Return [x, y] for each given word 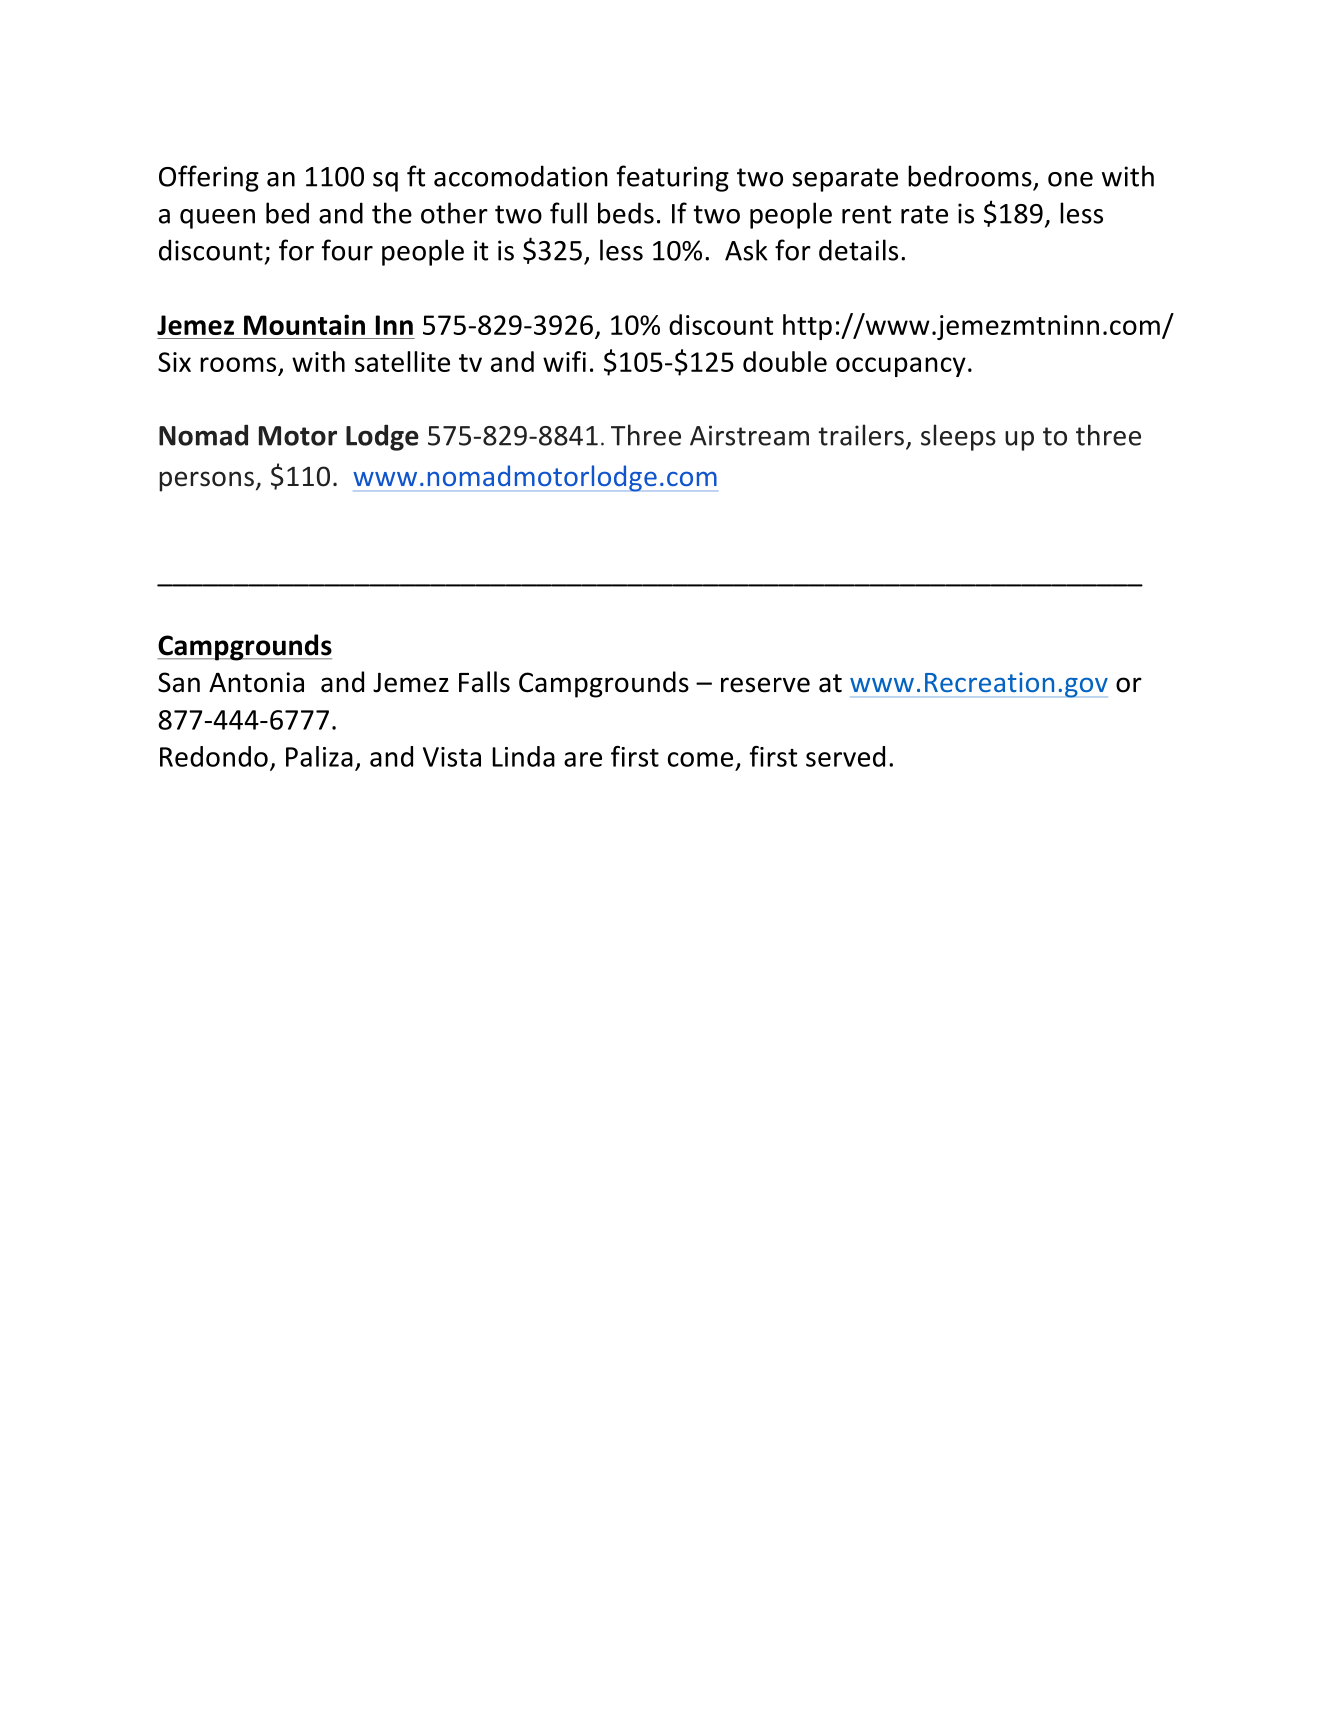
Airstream [749, 435]
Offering [209, 178]
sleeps [958, 437]
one [1070, 179]
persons [206, 481]
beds [626, 213]
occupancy [901, 367]
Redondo [214, 756]
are [583, 759]
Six [174, 362]
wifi [564, 361]
